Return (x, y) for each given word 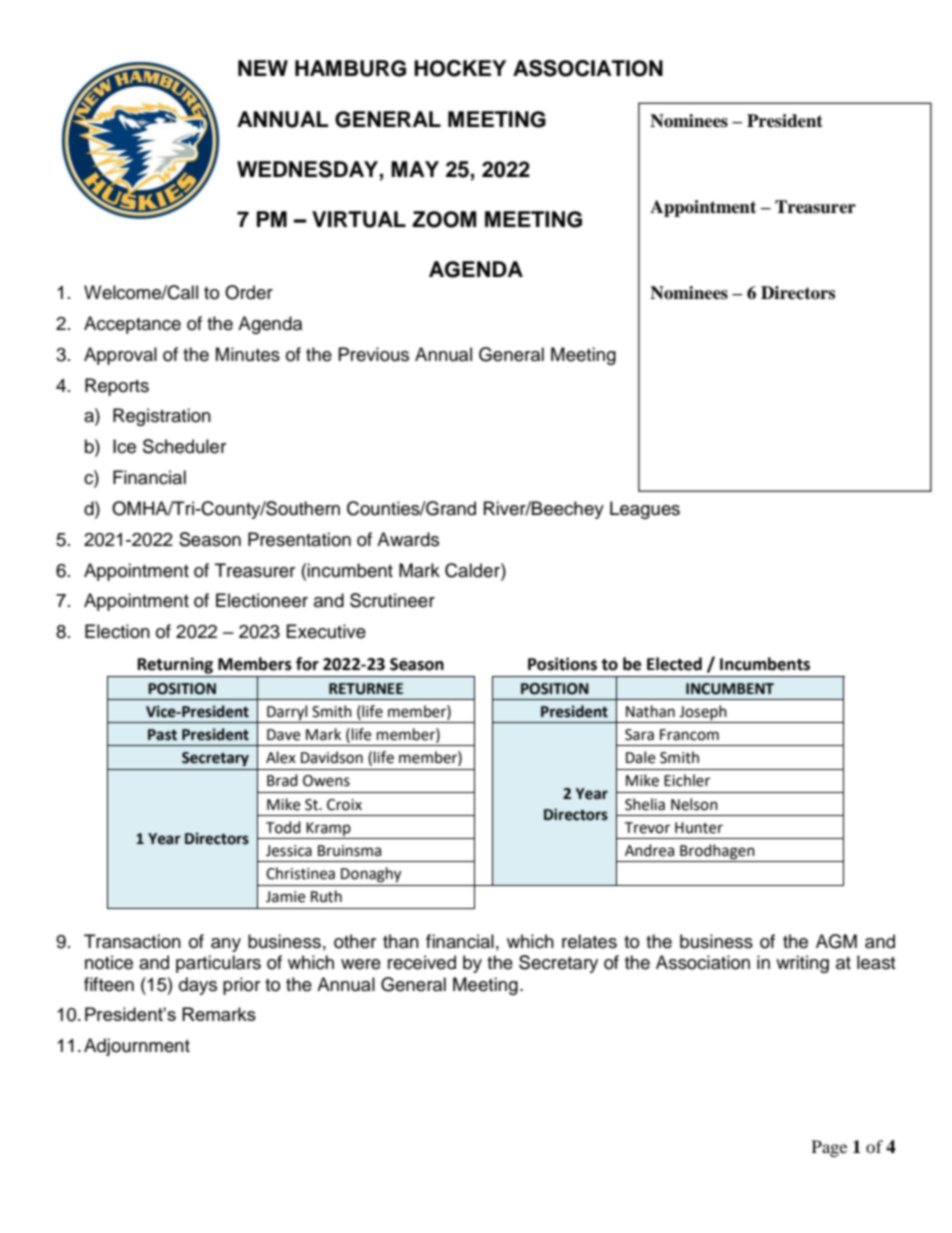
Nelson (694, 804)
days (198, 986)
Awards (408, 539)
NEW (263, 68)
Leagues (645, 510)
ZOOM (444, 219)
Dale (640, 757)
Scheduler (184, 446)
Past (162, 735)
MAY (415, 169)
